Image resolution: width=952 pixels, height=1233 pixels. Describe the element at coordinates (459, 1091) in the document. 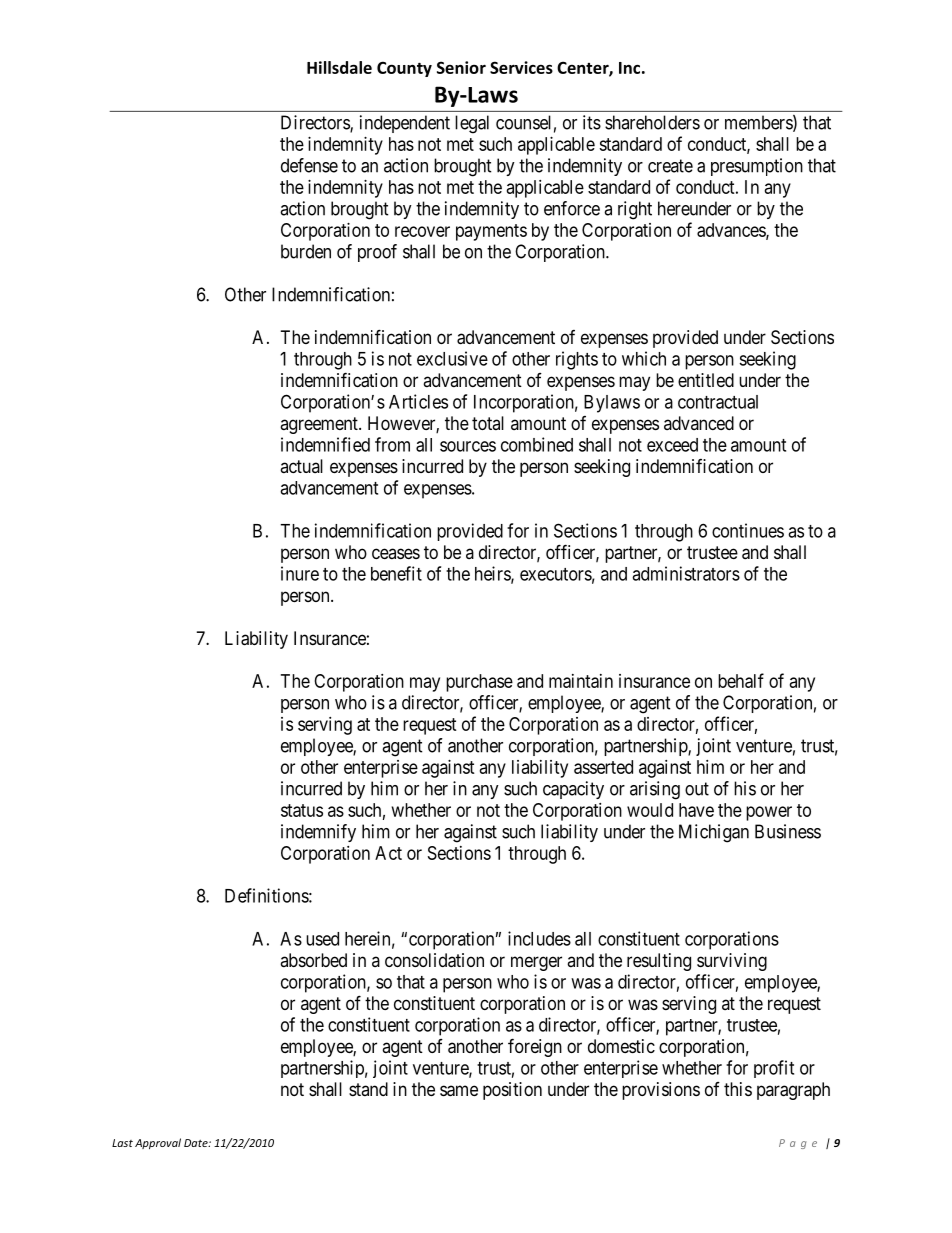

I see `same` at that location.
